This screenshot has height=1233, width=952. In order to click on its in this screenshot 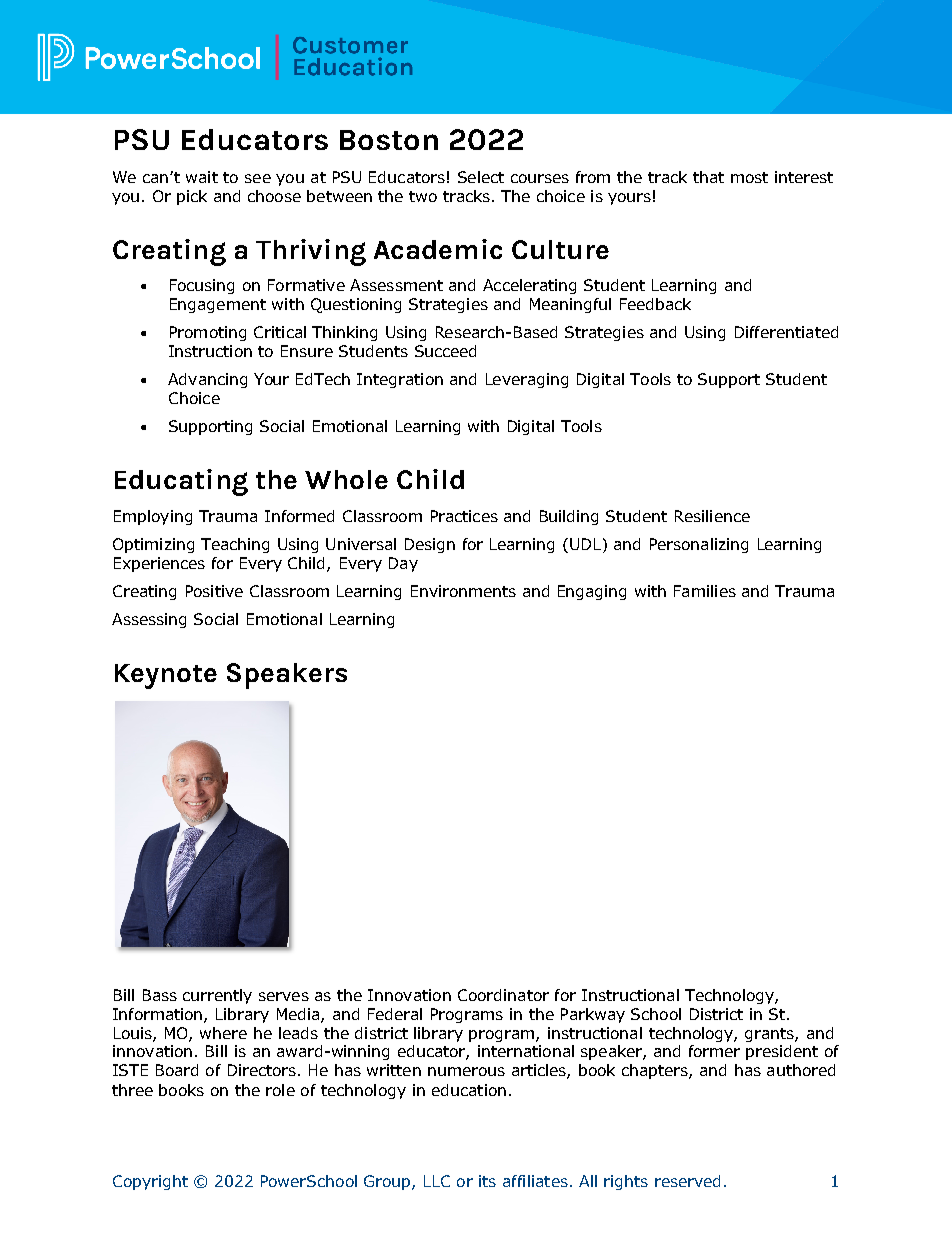, I will do `click(487, 1181)`.
